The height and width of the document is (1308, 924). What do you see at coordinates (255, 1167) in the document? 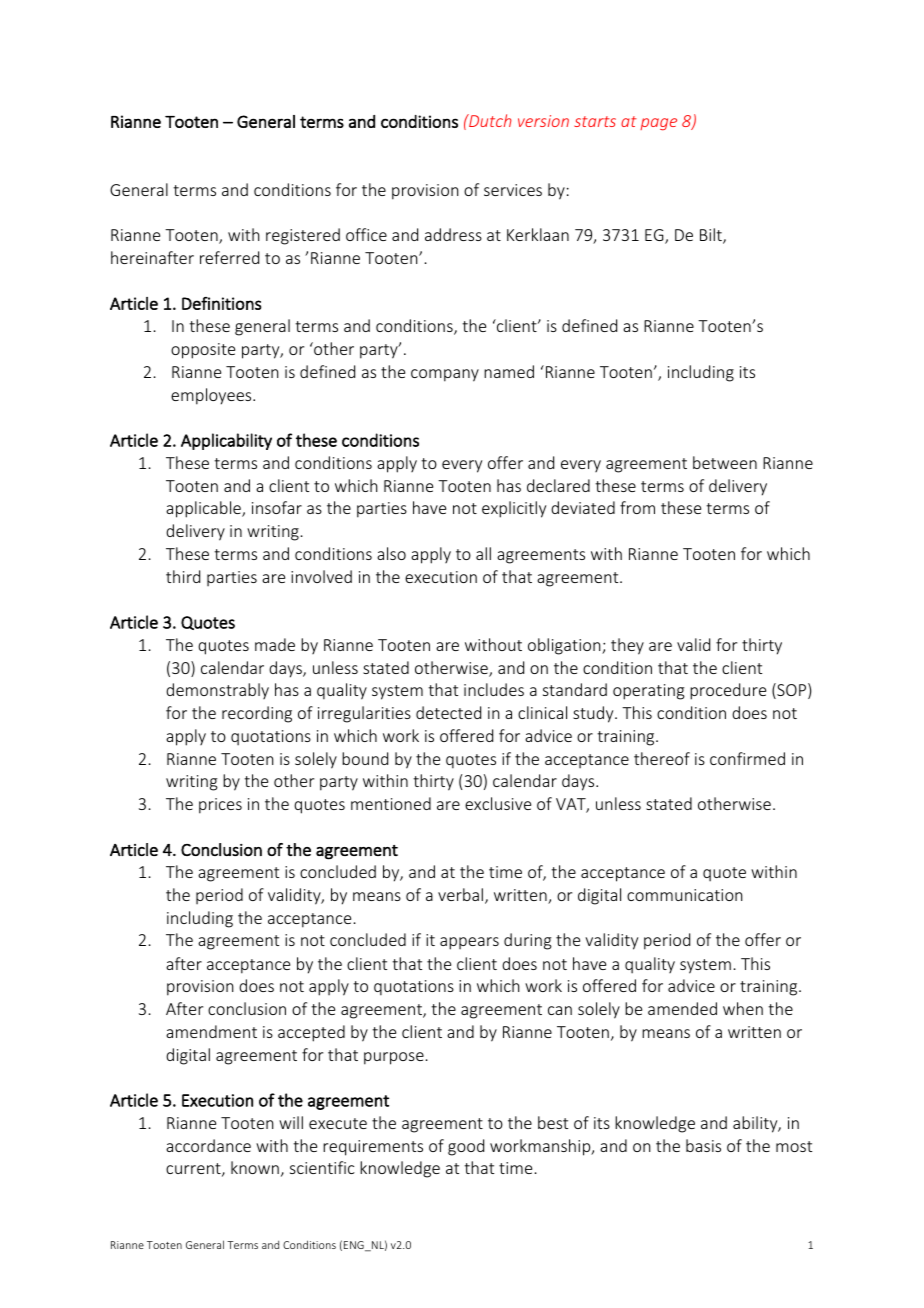
I see `known` at bounding box center [255, 1167].
